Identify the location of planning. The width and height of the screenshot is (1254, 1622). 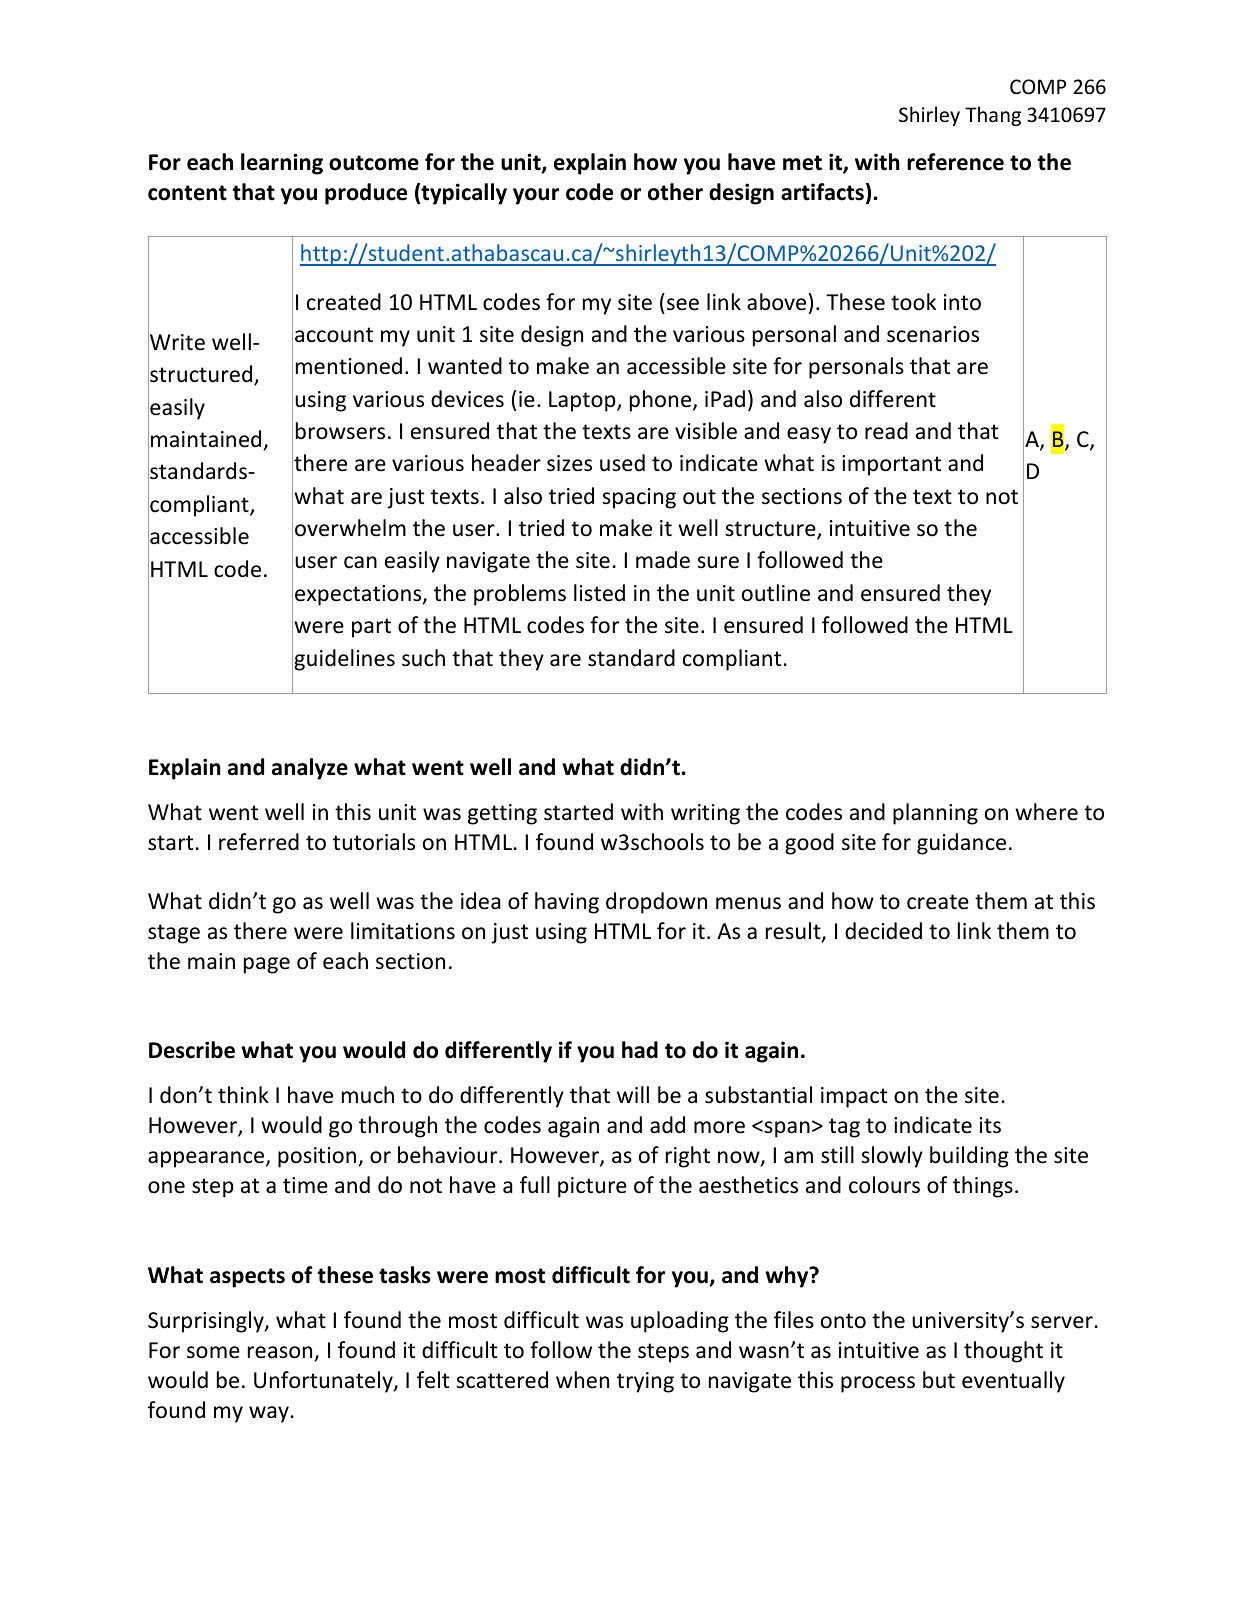
(935, 814).
